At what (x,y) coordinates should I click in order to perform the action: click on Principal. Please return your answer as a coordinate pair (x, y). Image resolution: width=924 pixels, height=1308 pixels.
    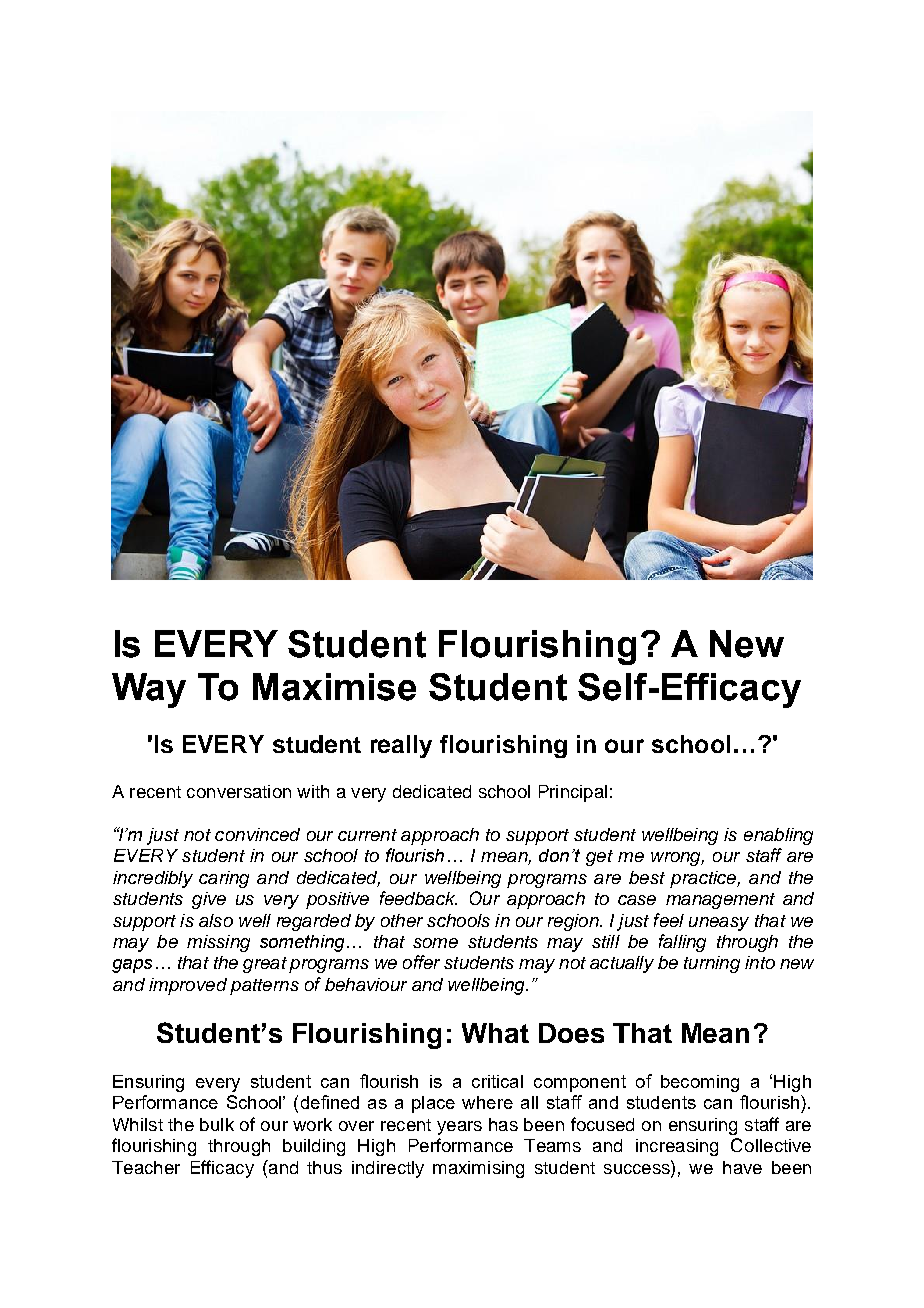
    Looking at the image, I should click on (573, 793).
